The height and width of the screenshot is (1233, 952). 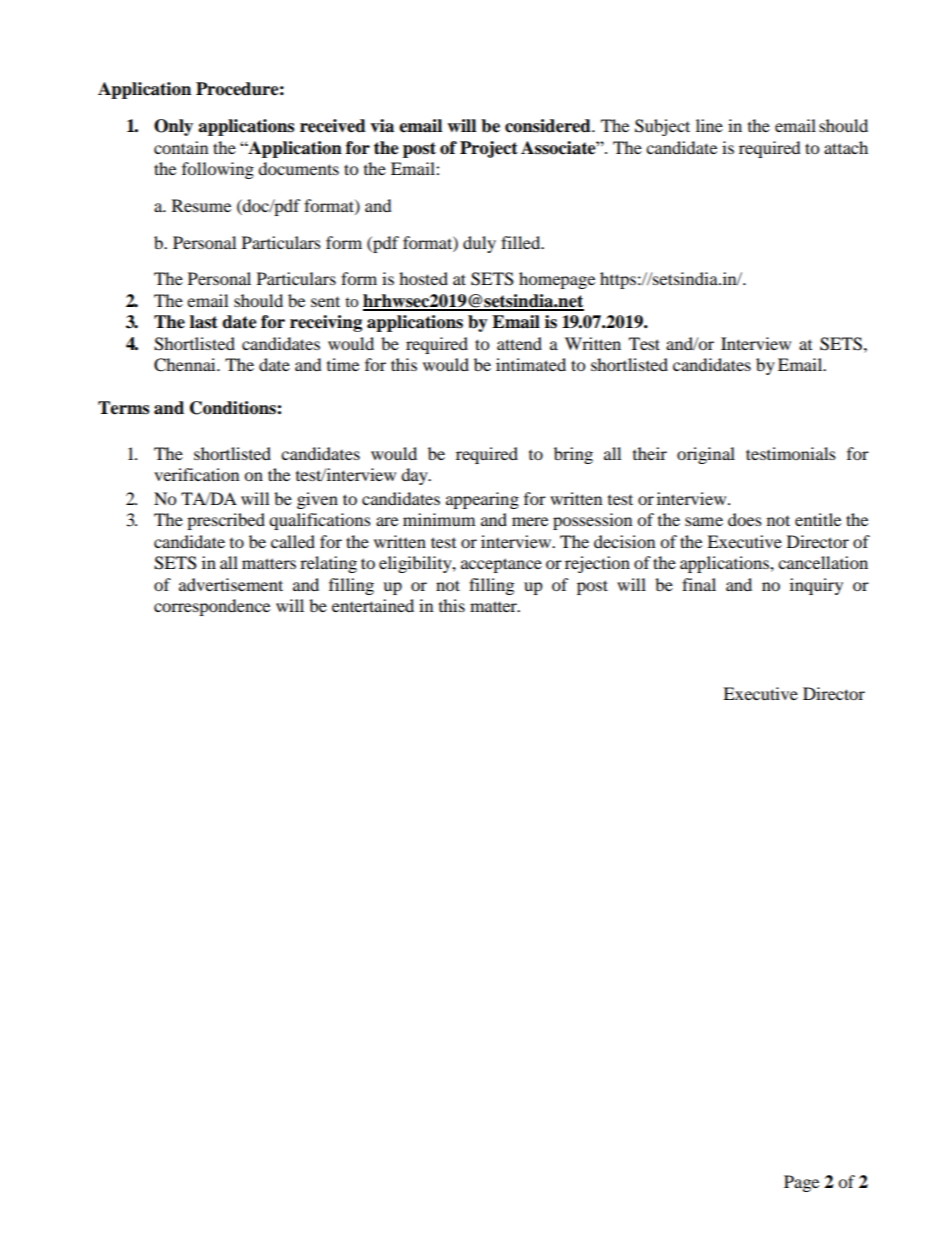 What do you see at coordinates (706, 455) in the screenshot?
I see `original` at bounding box center [706, 455].
